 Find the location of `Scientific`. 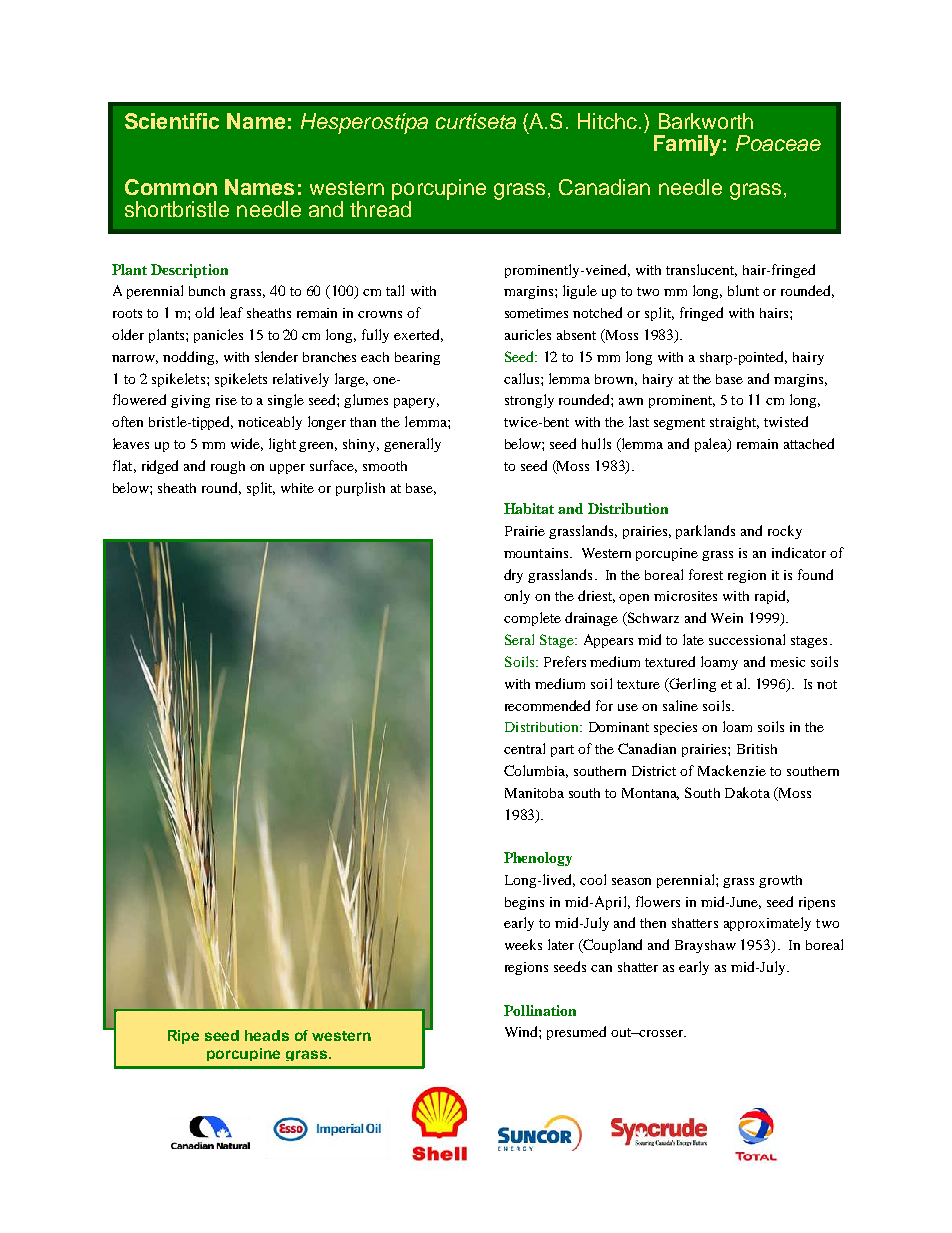

Scientific is located at coordinates (172, 121).
